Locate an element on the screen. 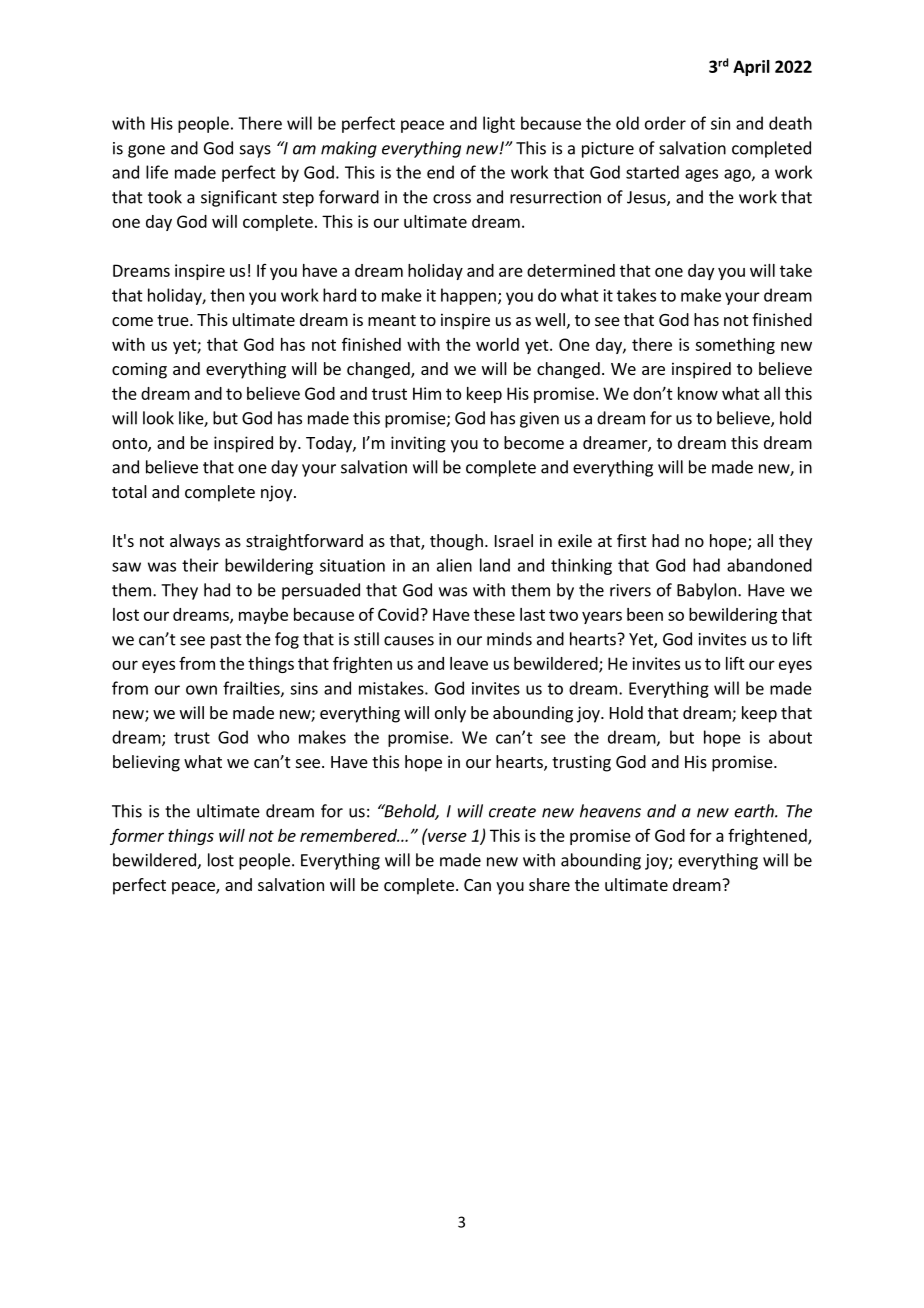 The height and width of the screenshot is (1308, 924). total is located at coordinates (129, 491).
